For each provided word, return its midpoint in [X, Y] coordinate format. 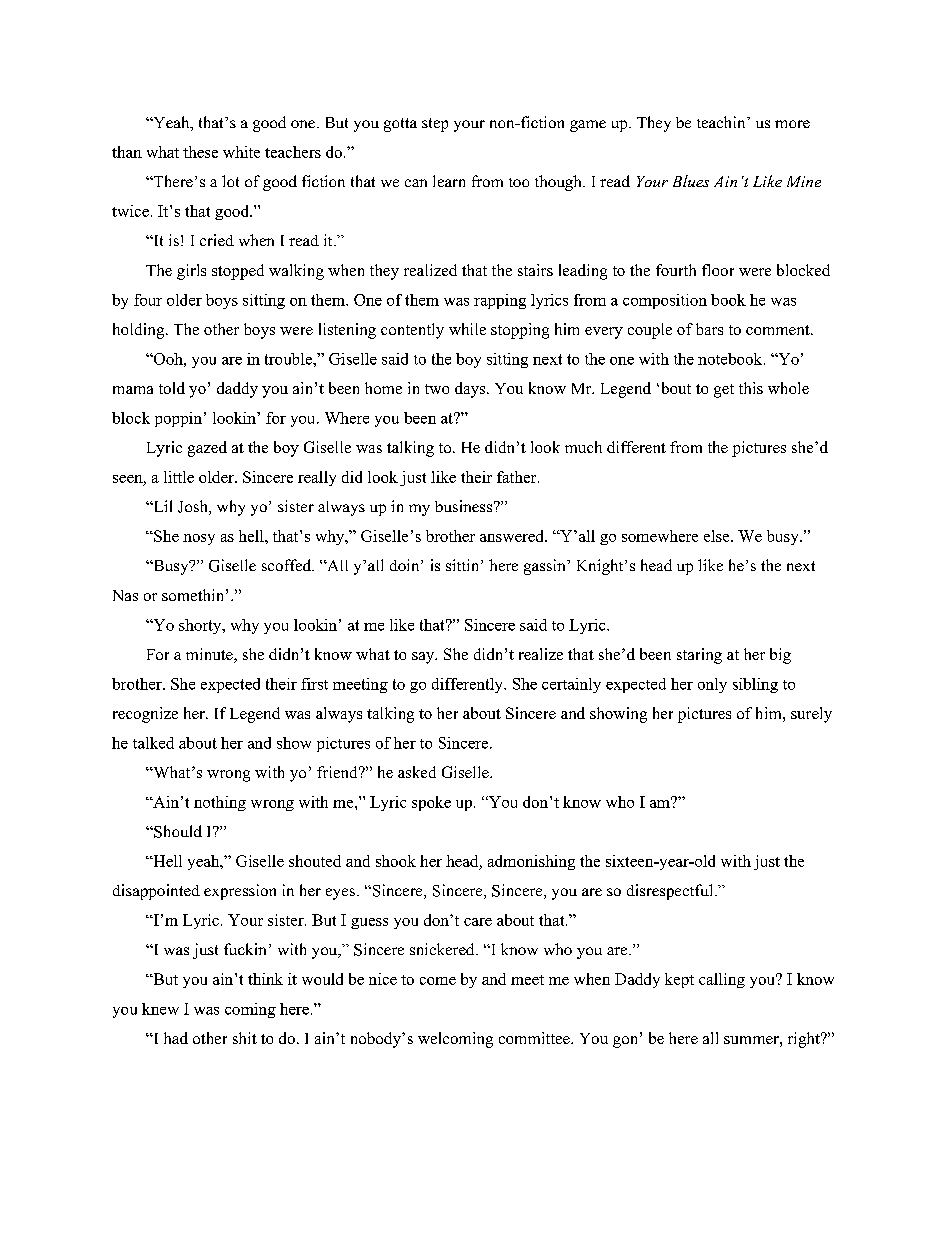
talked [153, 743]
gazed [207, 449]
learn [449, 181]
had [176, 1038]
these [200, 152]
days [471, 390]
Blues [691, 181]
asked [417, 772]
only [712, 685]
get [724, 391]
